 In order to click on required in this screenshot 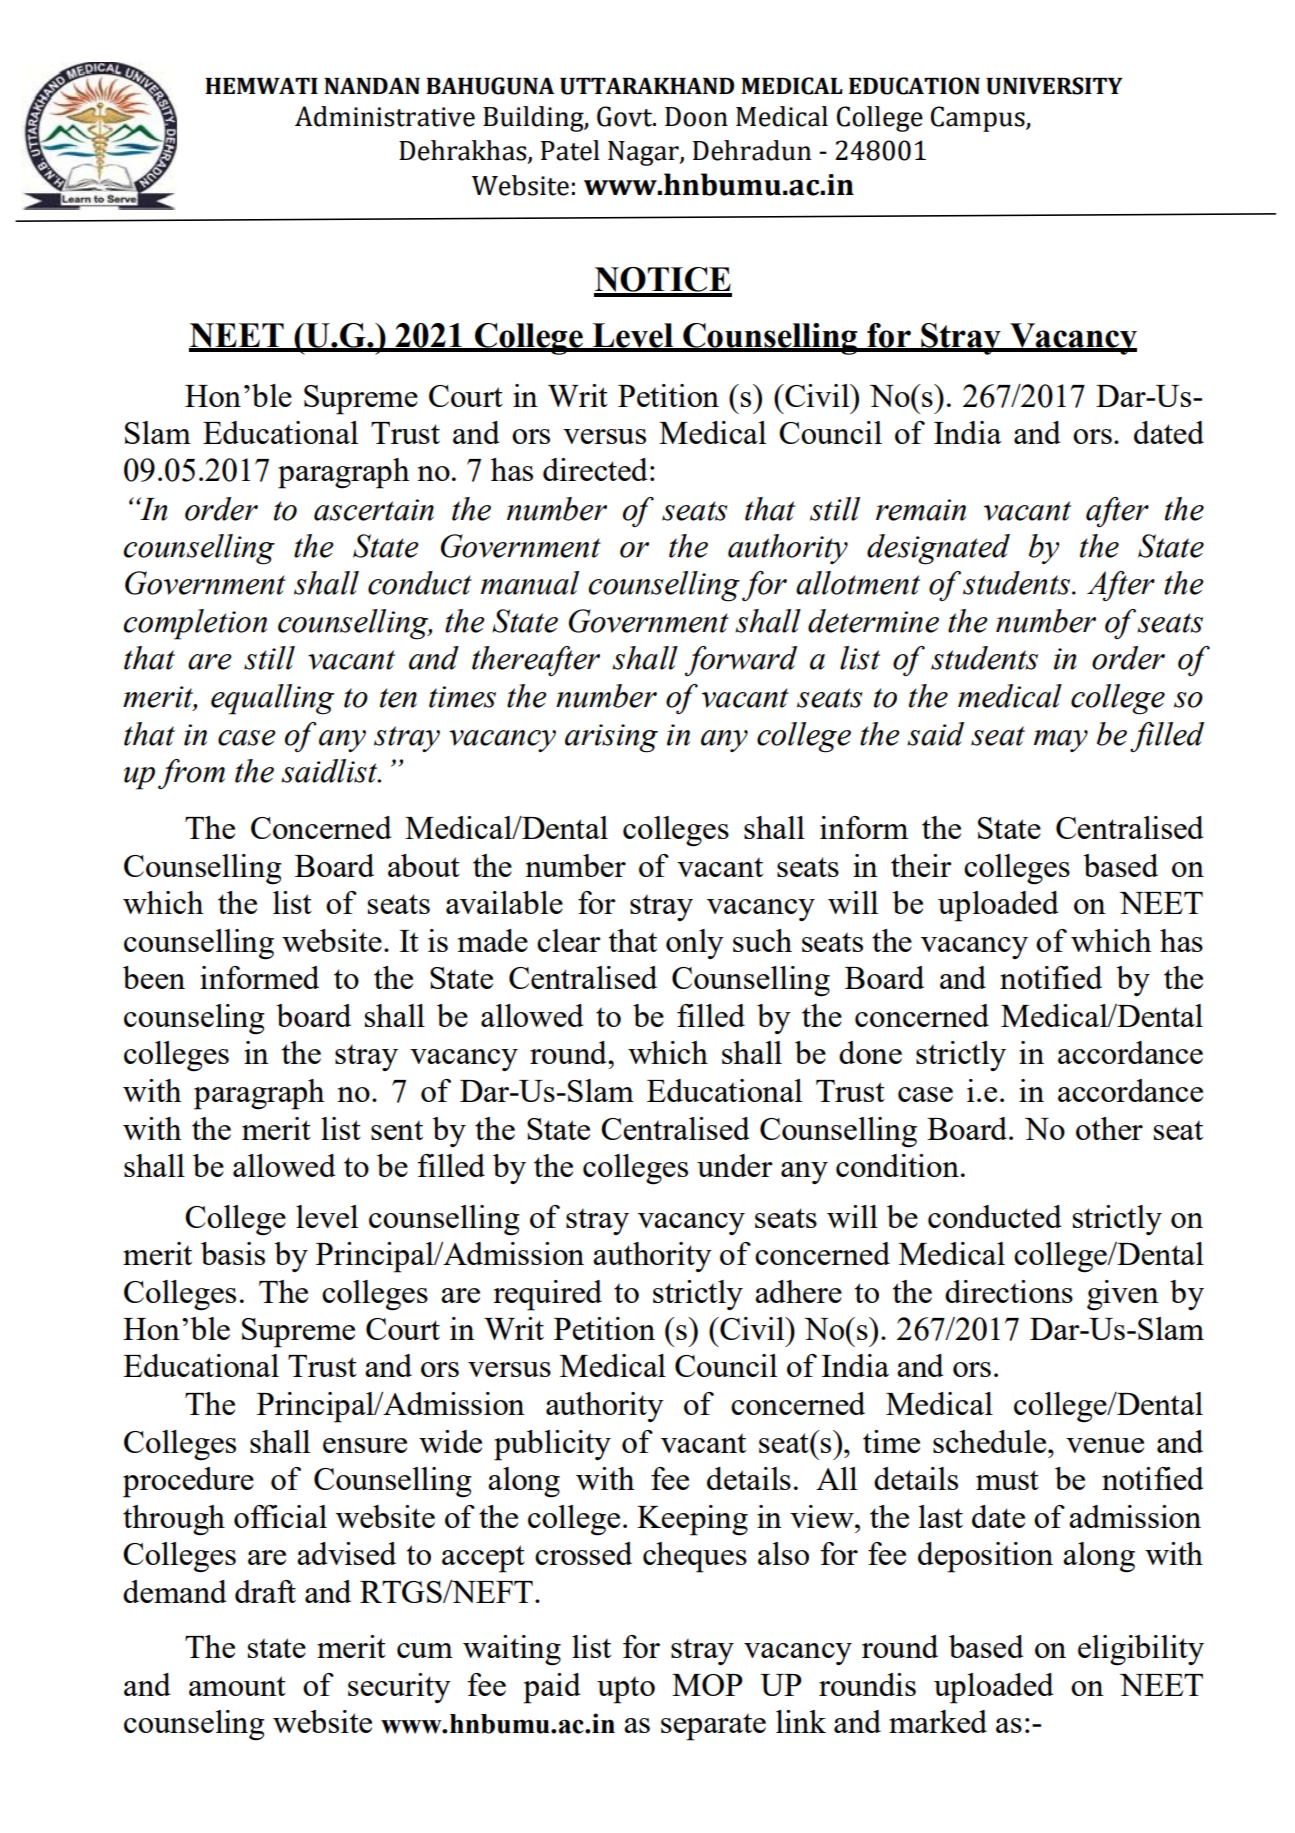, I will do `click(547, 1295)`.
